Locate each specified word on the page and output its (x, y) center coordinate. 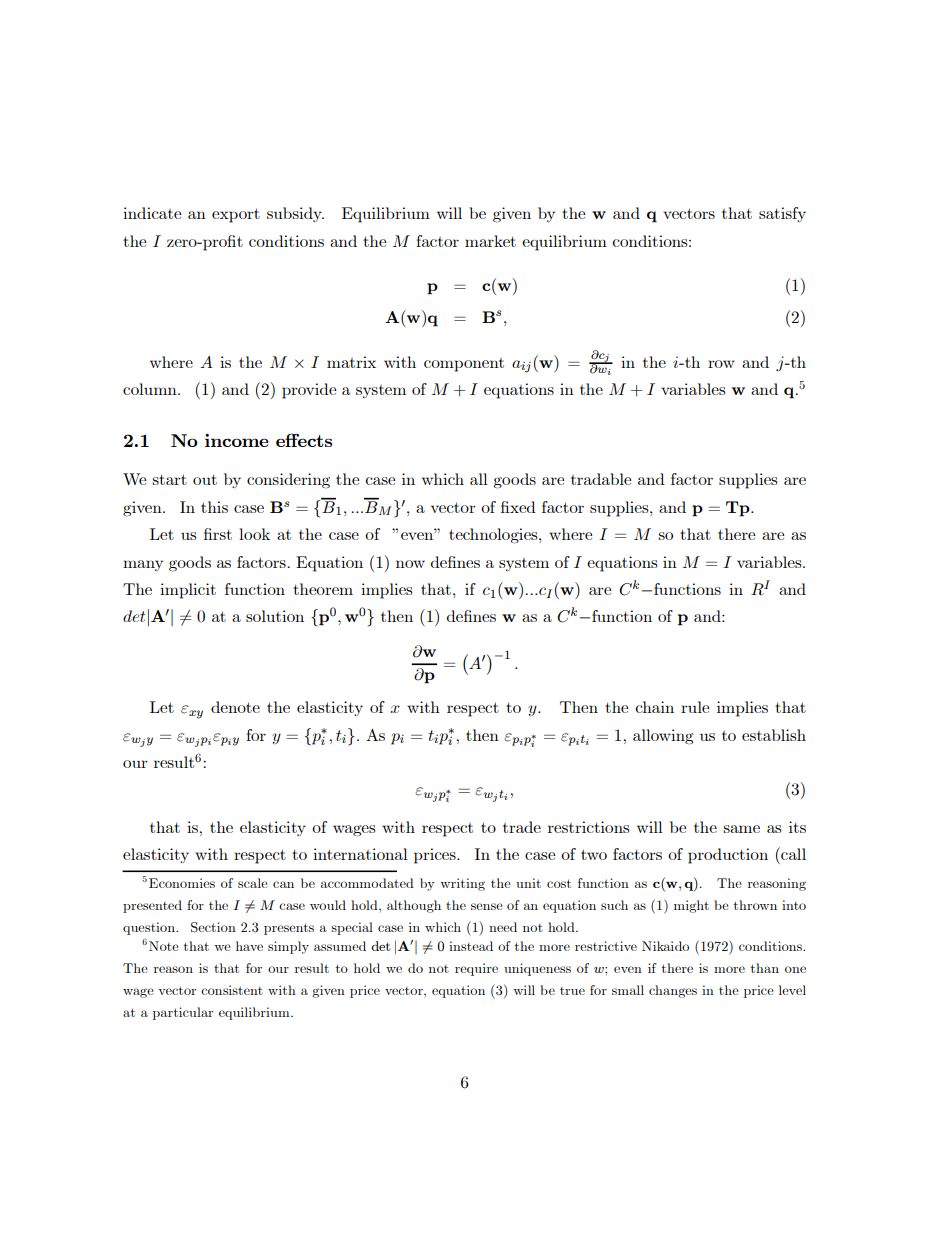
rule (695, 707)
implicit (188, 591)
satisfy (782, 214)
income (237, 440)
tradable (601, 479)
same (741, 829)
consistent (232, 990)
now (410, 564)
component (464, 365)
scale (252, 883)
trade (522, 827)
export (236, 215)
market (490, 241)
